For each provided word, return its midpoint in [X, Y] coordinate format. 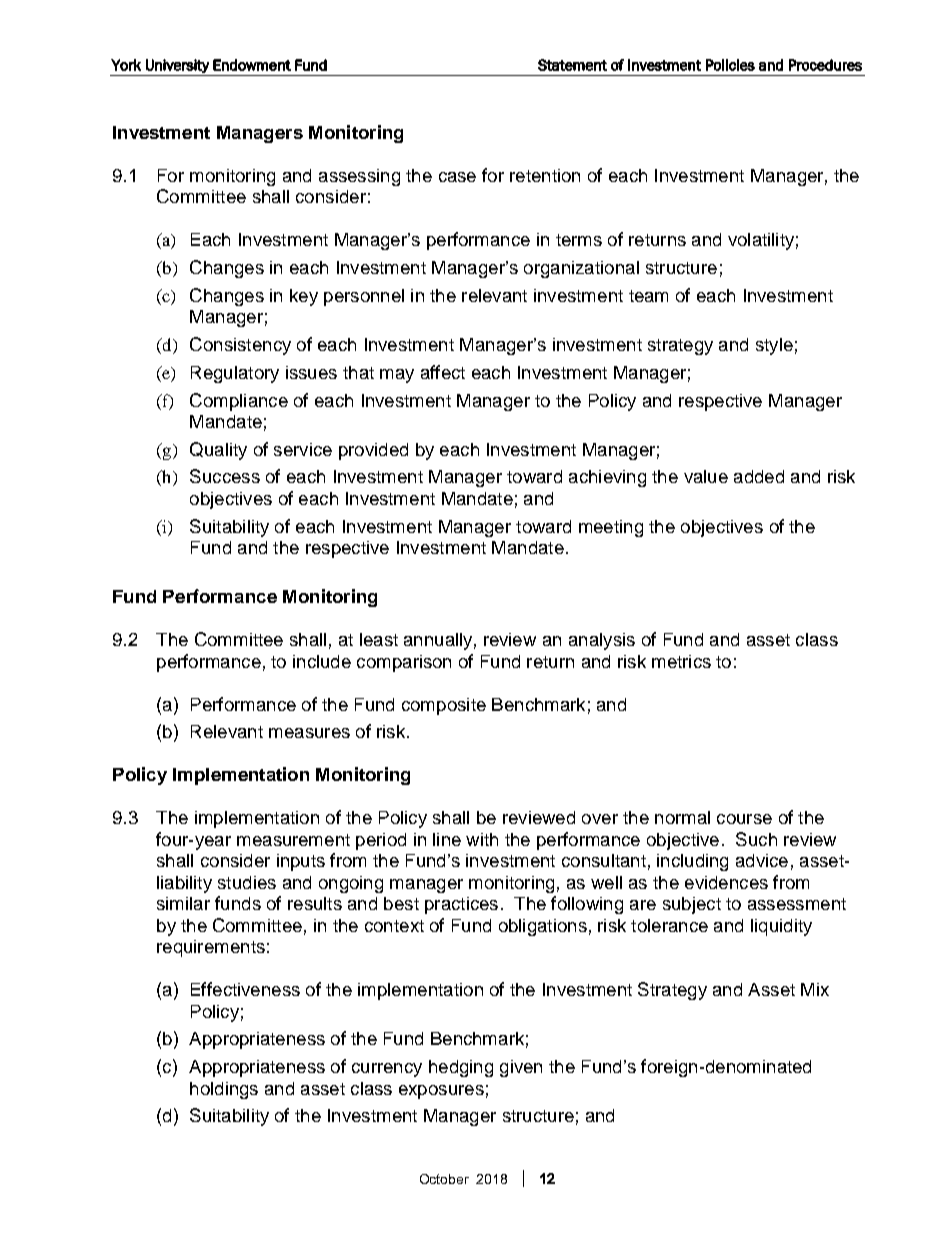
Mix [815, 989]
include [322, 661]
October [444, 1179]
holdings [224, 1090]
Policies [730, 65]
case [457, 177]
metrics [681, 661]
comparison [404, 663]
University [177, 66]
